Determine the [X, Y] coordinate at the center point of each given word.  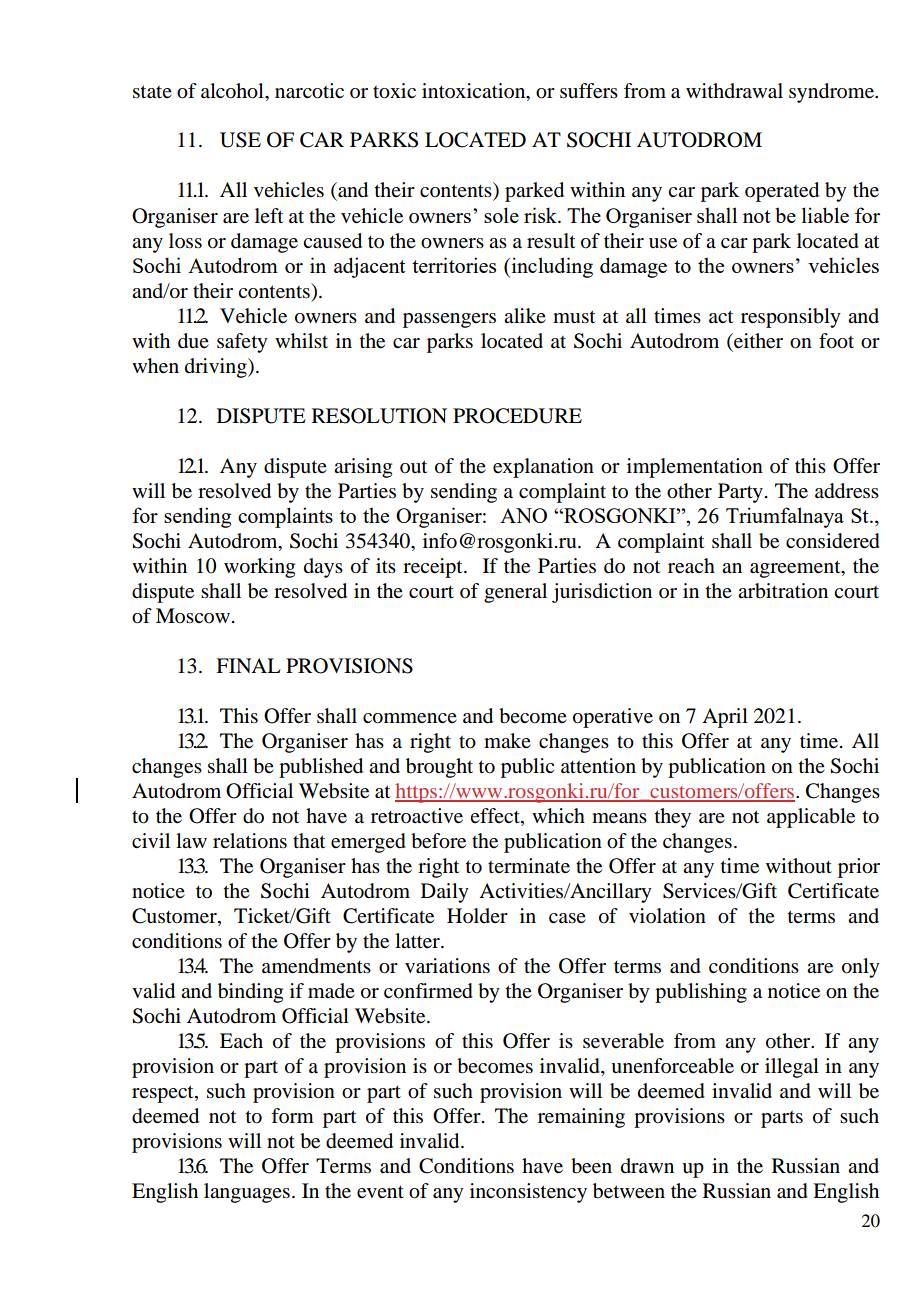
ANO [523, 515]
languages [247, 1193]
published [321, 768]
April [725, 718]
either [757, 341]
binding [250, 993]
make [507, 740]
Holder [477, 916]
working [259, 568]
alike [525, 315]
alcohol [233, 91]
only [861, 968]
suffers [589, 91]
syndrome [832, 93]
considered [833, 541]
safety [242, 343]
